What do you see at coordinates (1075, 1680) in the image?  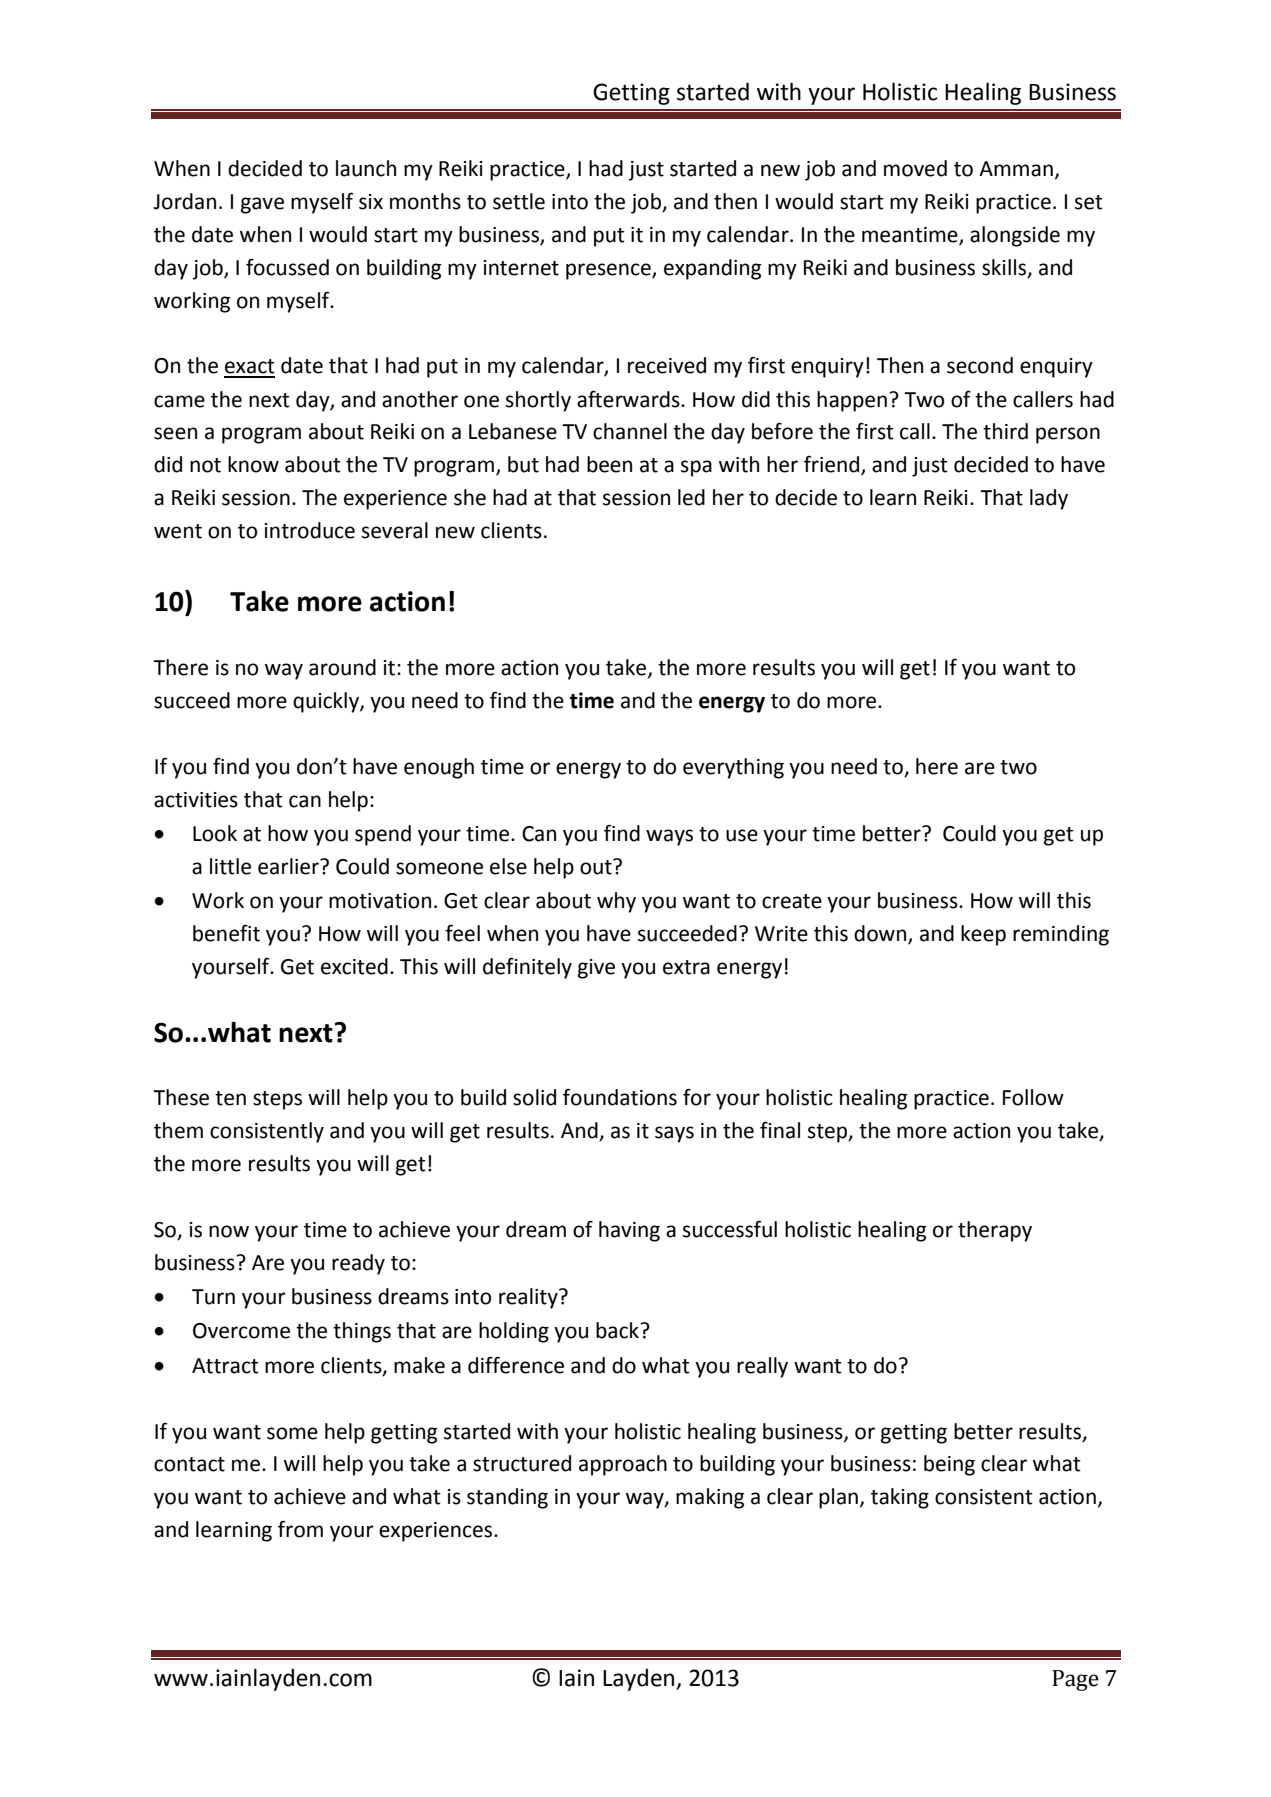 I see `Page` at bounding box center [1075, 1680].
